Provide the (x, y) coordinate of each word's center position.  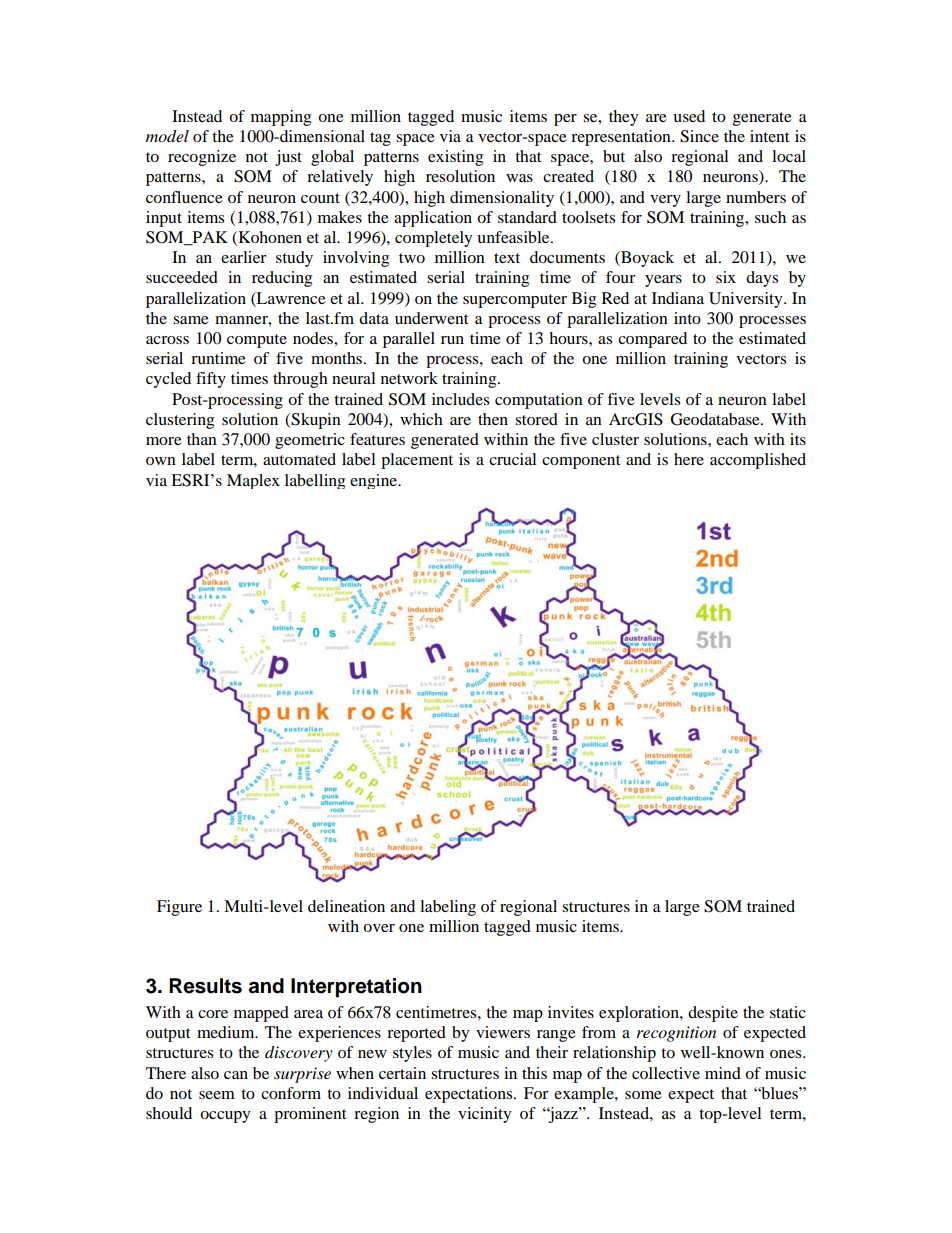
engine (375, 481)
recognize (202, 158)
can (236, 1075)
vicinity (484, 1115)
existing (455, 158)
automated (299, 459)
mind (723, 1073)
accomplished (758, 461)
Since (699, 136)
